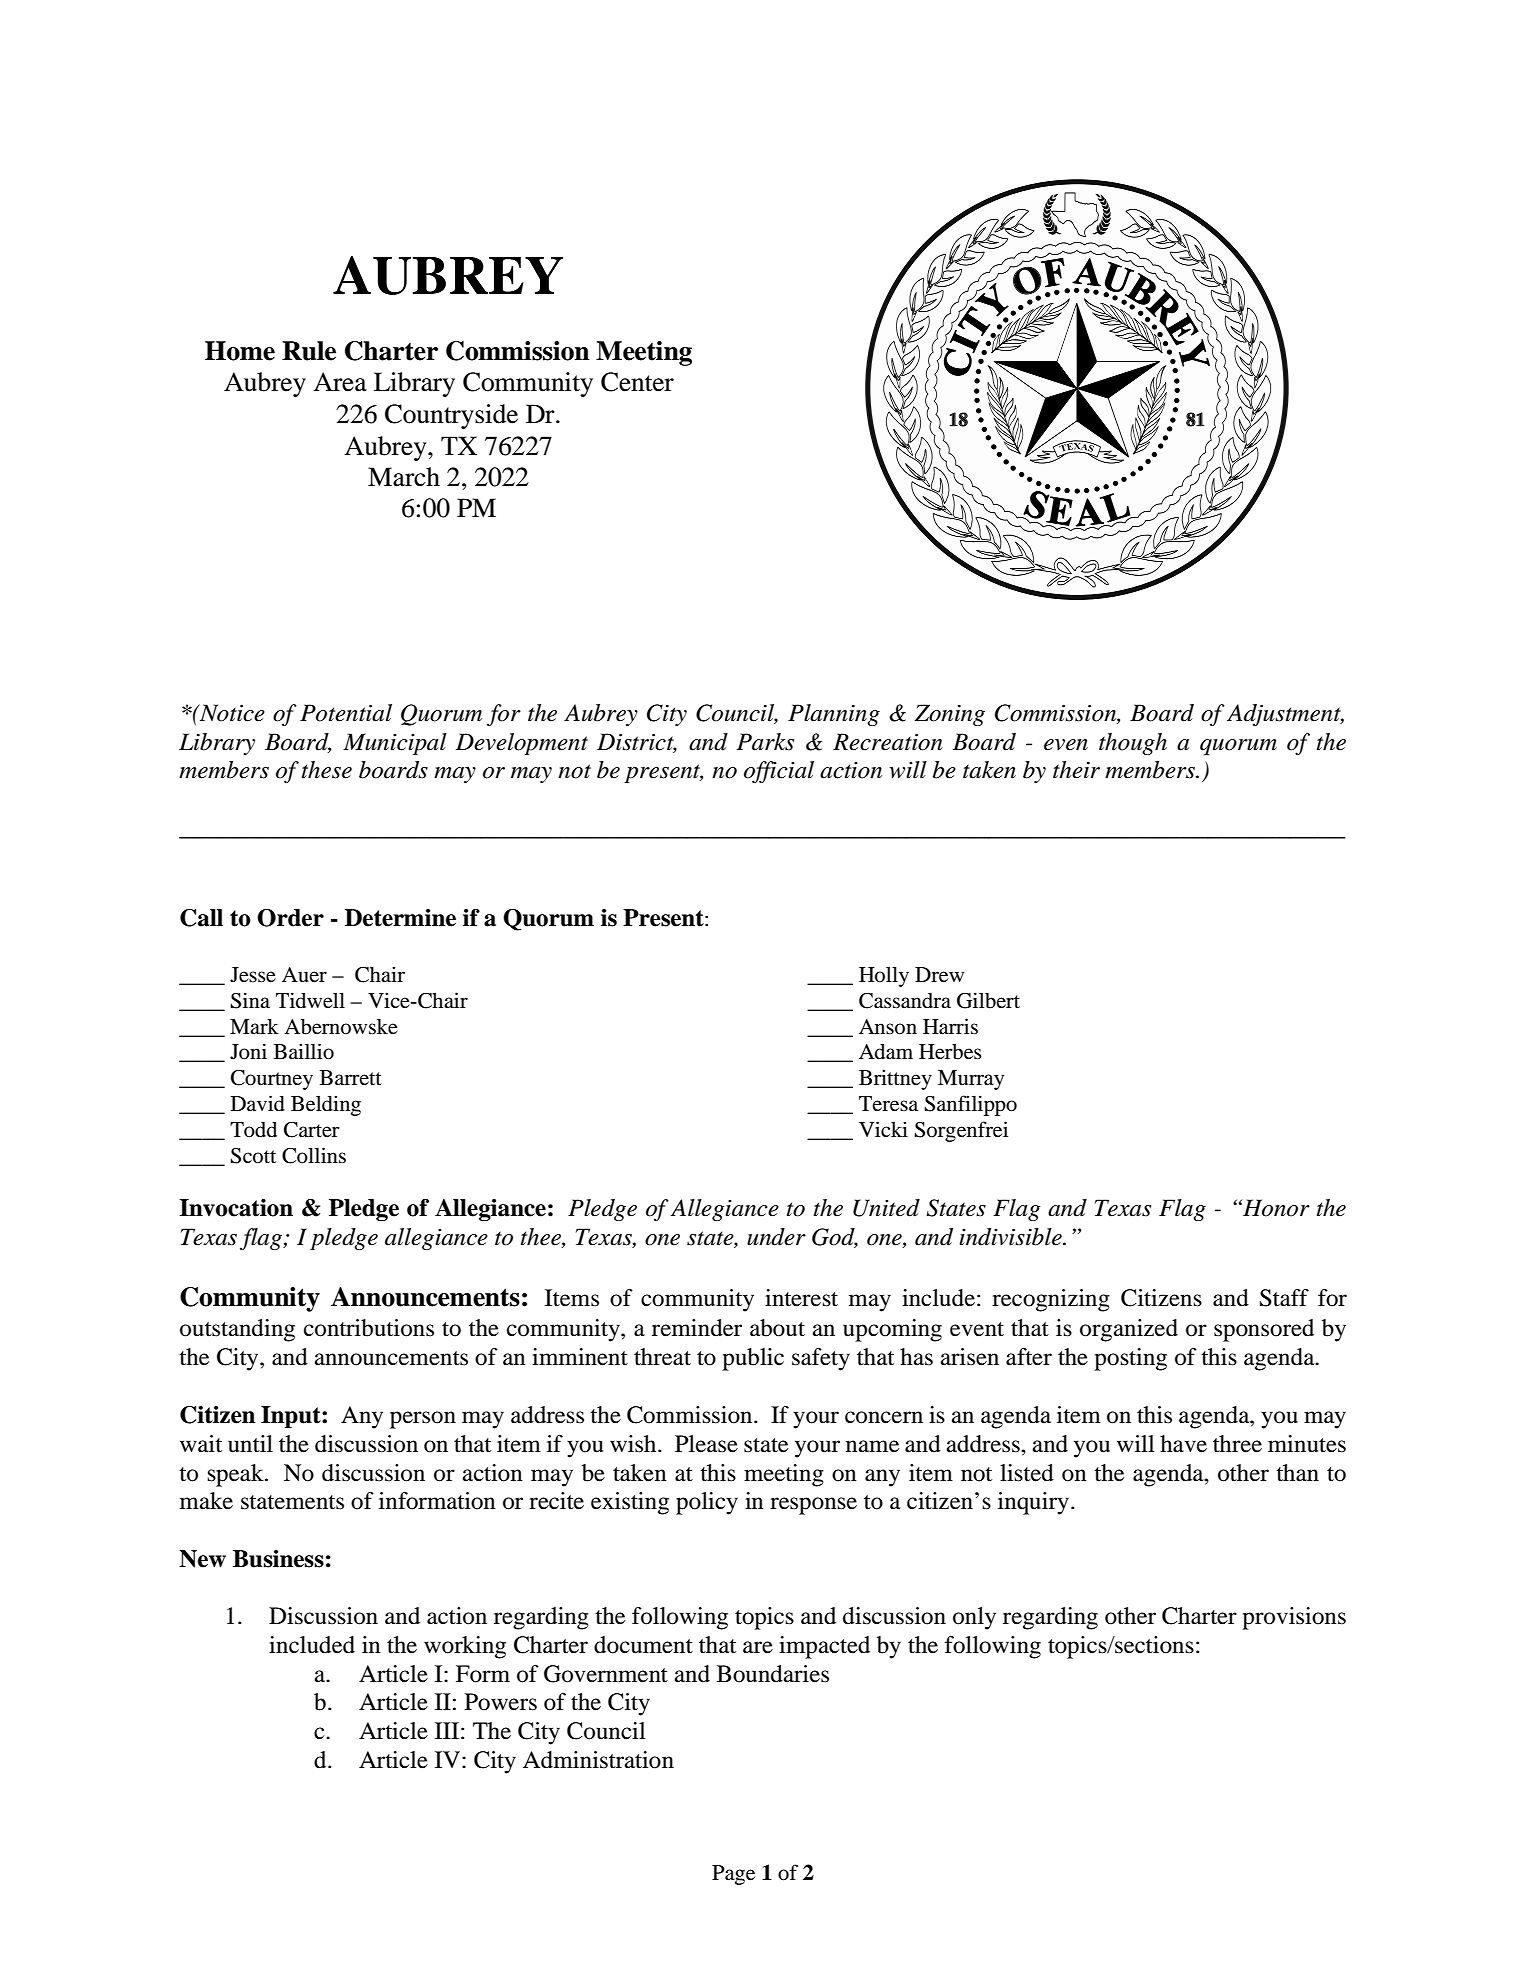 Image resolution: width=1526 pixels, height=1975 pixels. I want to click on public, so click(753, 1359).
